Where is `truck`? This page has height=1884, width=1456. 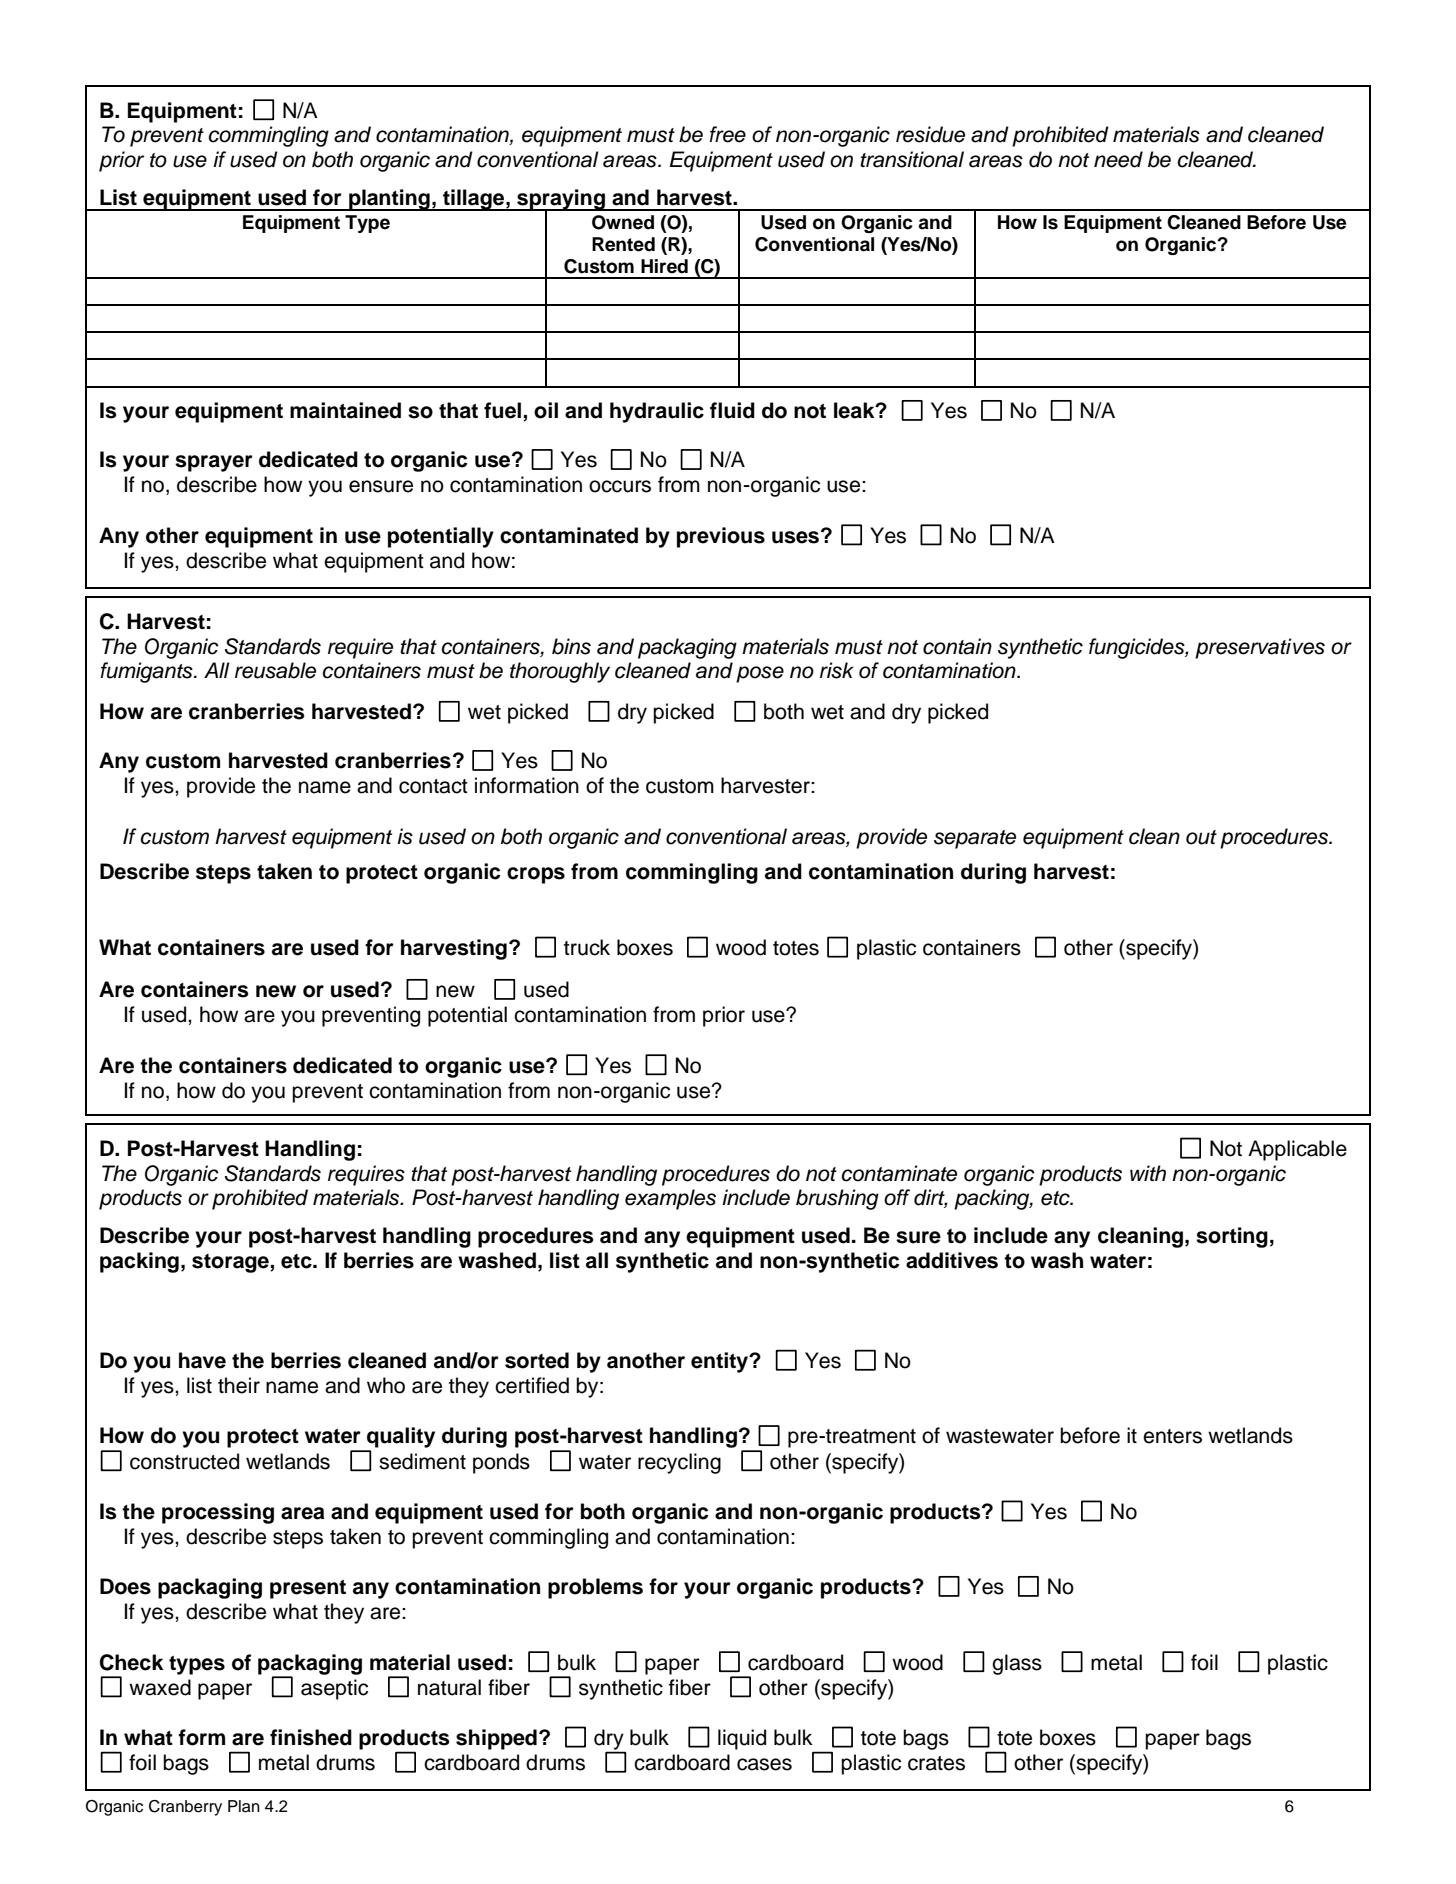 truck is located at coordinates (587, 947).
